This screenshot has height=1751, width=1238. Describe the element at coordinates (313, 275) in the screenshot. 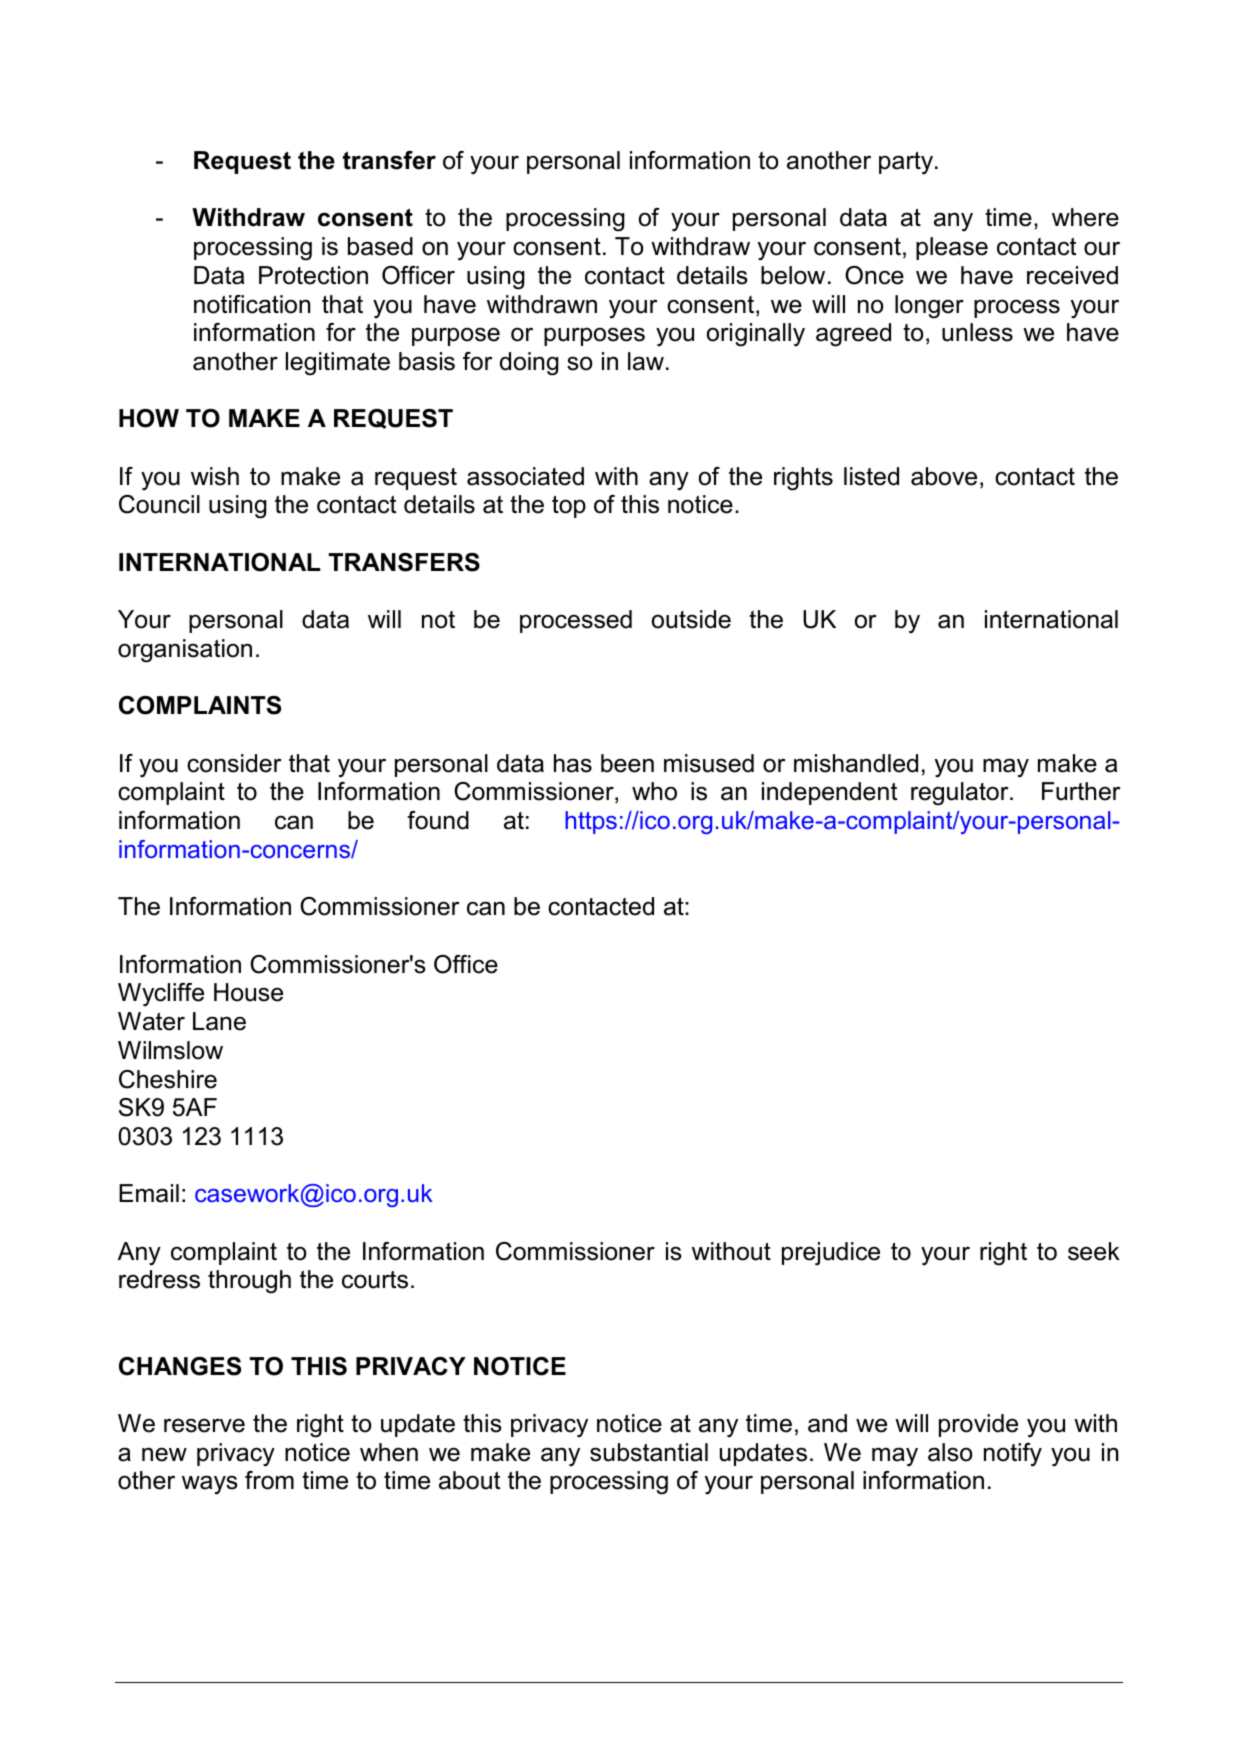

I see `Protection` at that location.
